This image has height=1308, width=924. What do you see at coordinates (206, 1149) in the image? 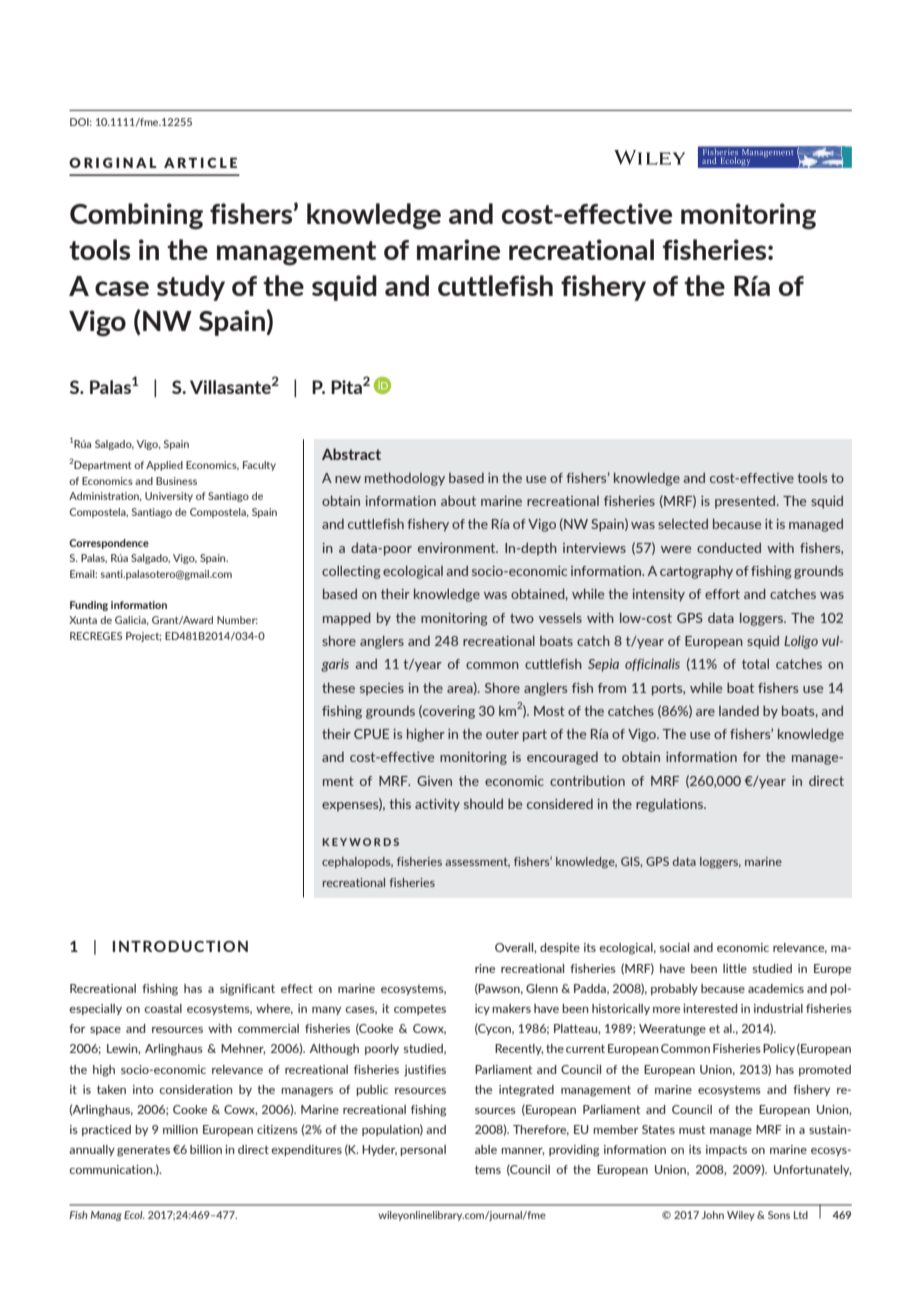
I see `billion` at bounding box center [206, 1149].
